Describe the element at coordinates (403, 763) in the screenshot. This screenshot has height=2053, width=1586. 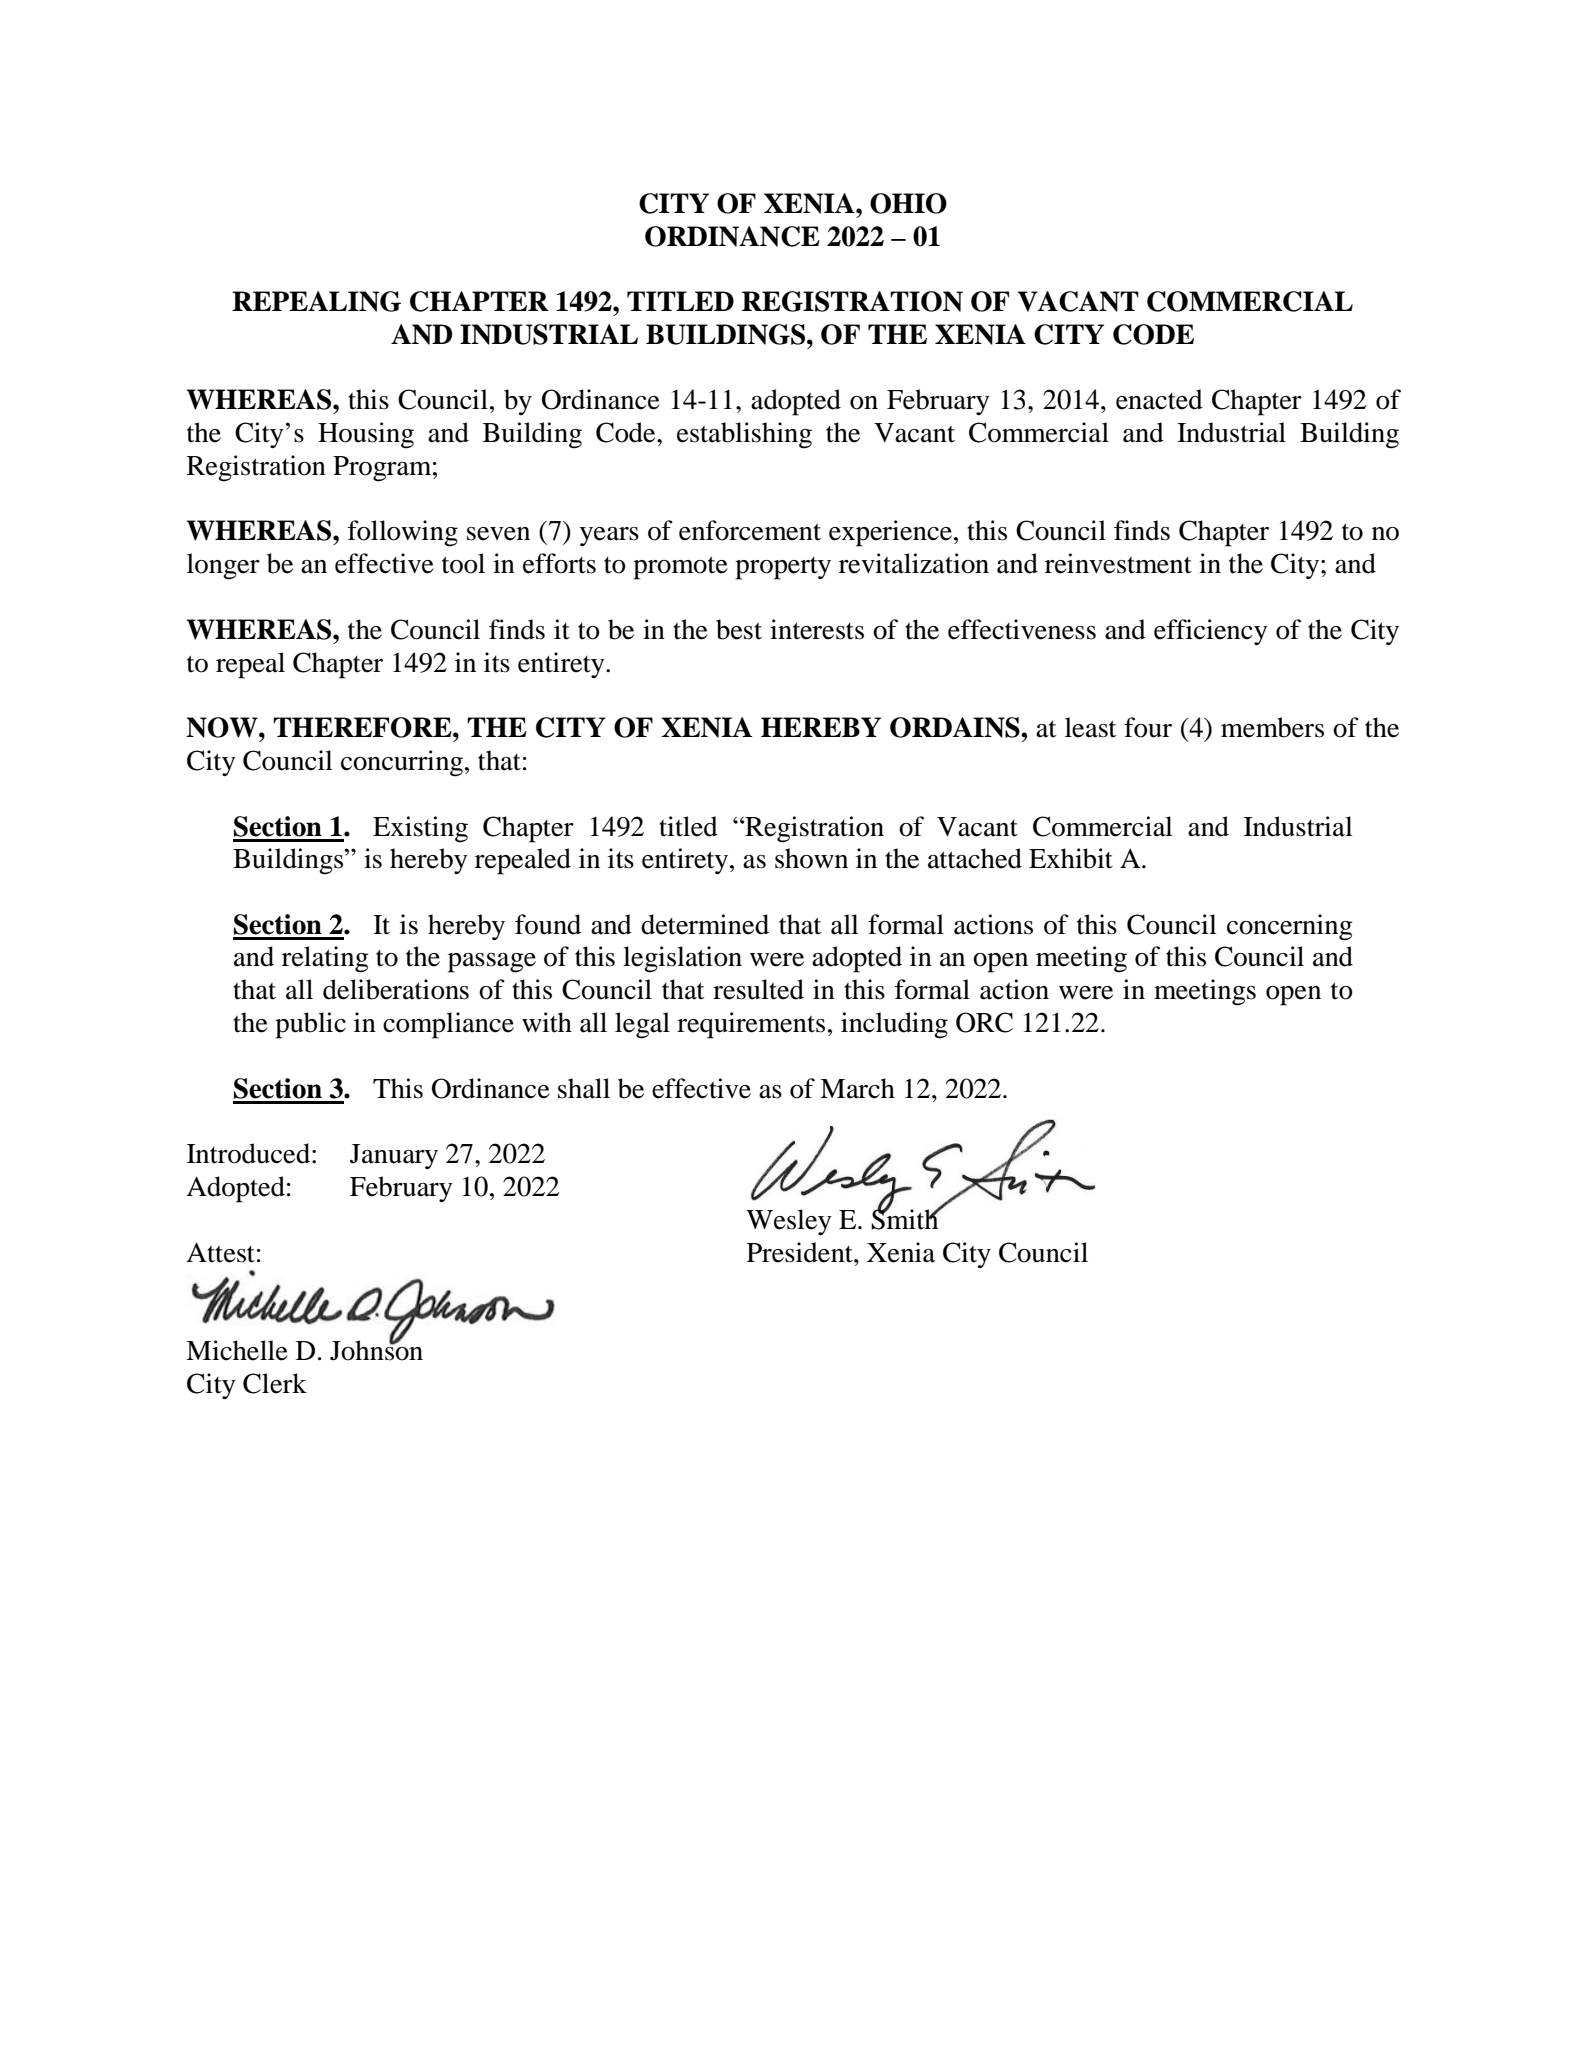
I see `concurring` at that location.
